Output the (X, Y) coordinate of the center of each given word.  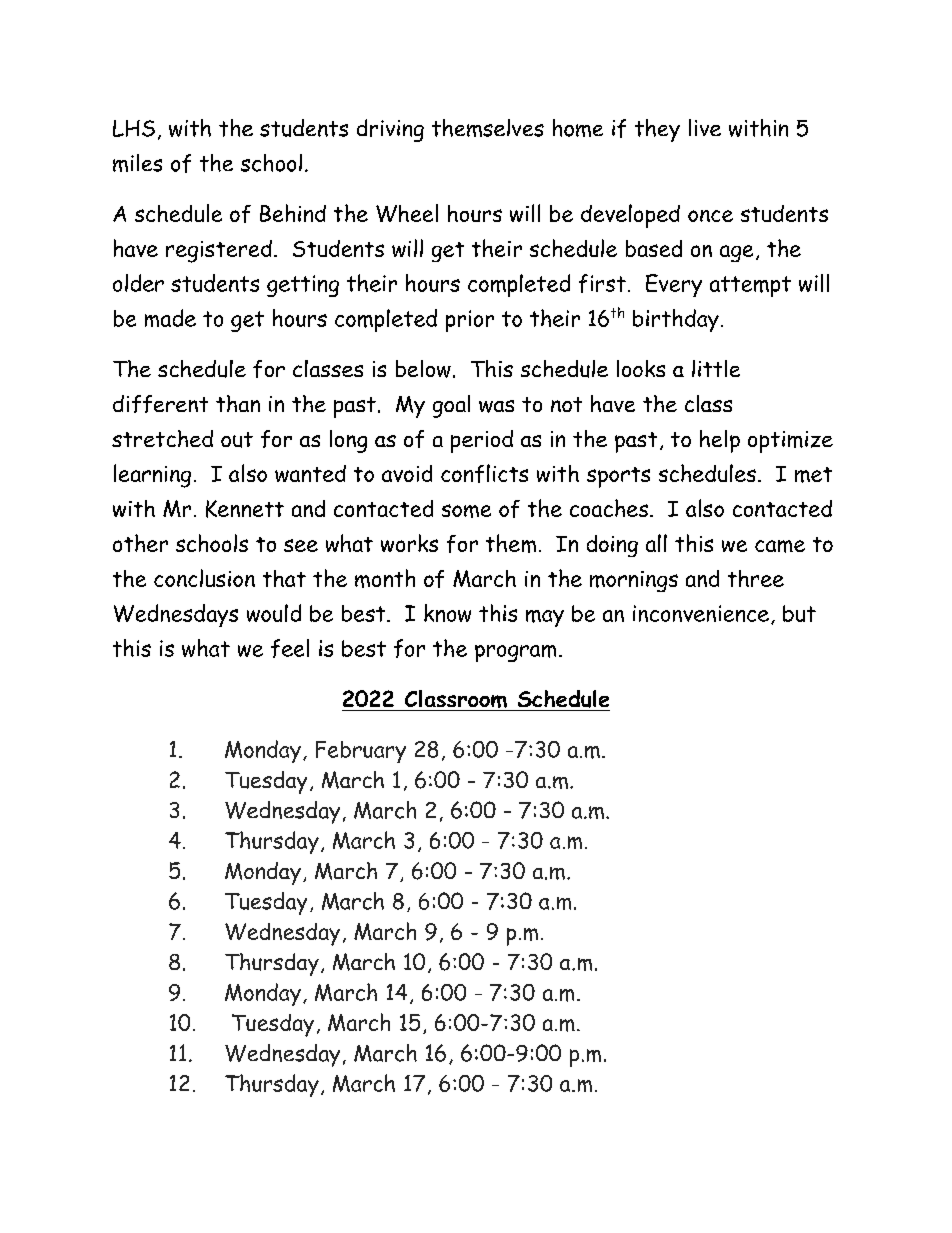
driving (390, 130)
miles (137, 163)
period (482, 441)
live (705, 127)
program (515, 653)
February (361, 752)
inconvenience (701, 613)
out (237, 440)
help (720, 441)
